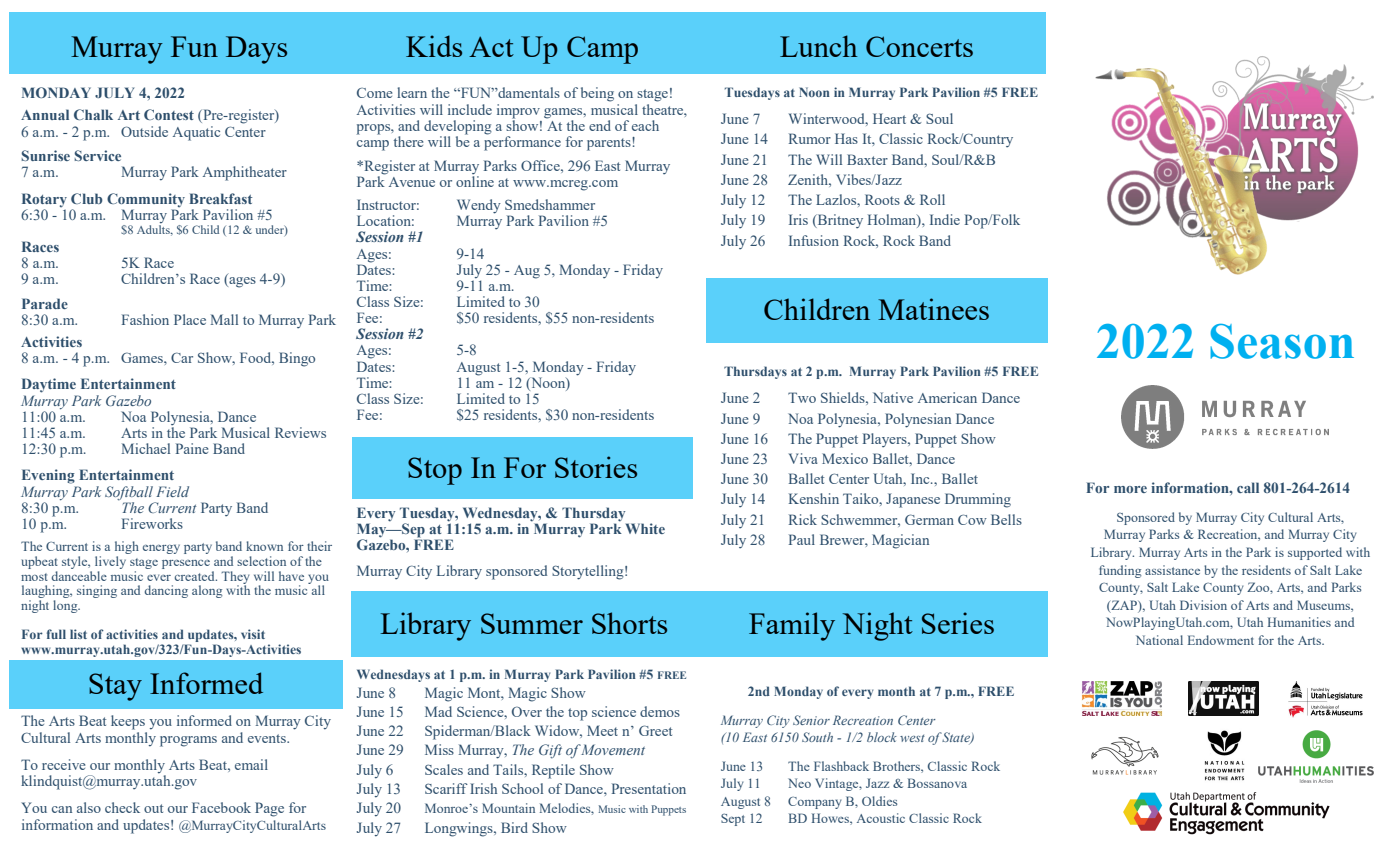  I want to click on Contest, so click(169, 114).
